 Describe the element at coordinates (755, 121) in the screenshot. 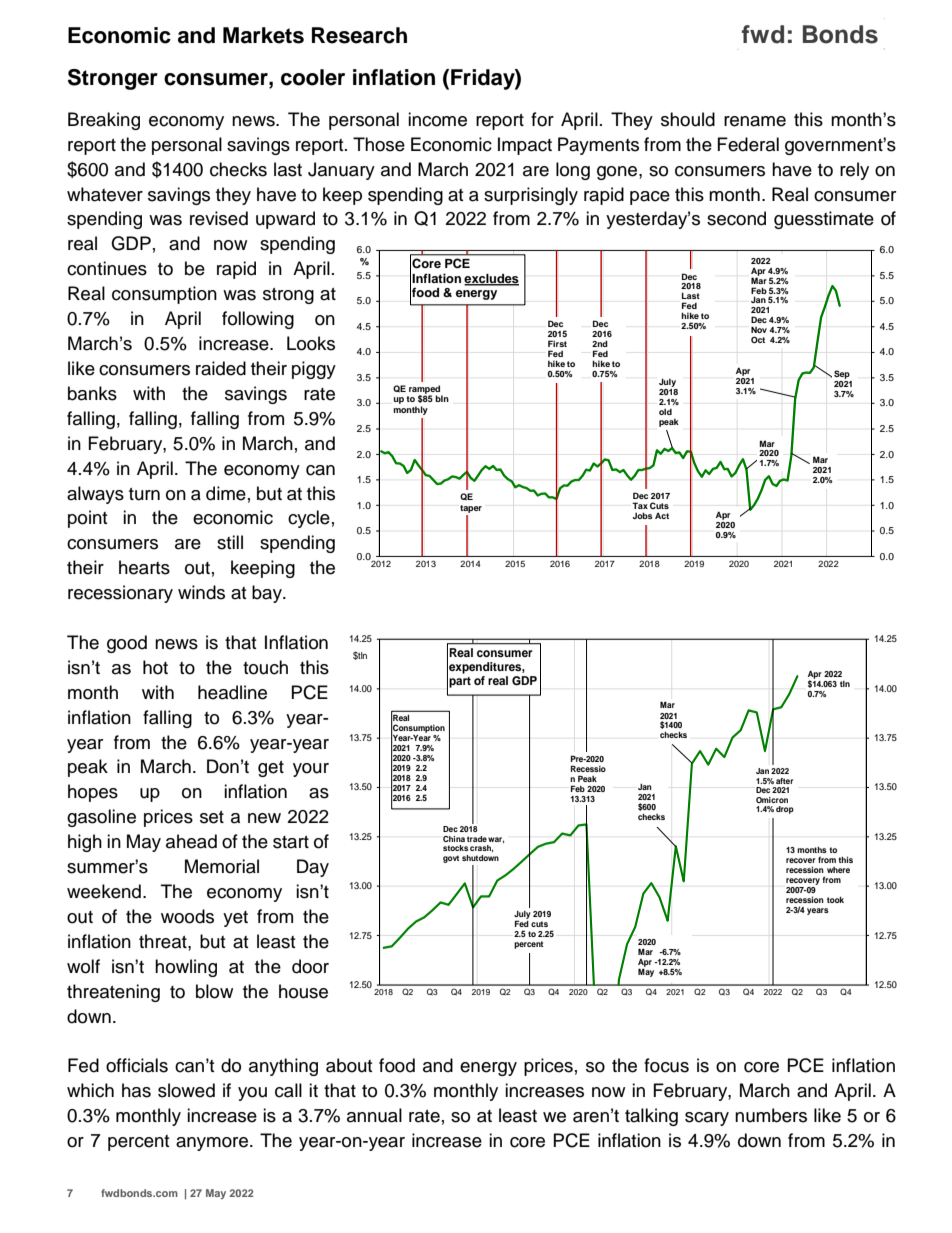

I see `rename` at that location.
